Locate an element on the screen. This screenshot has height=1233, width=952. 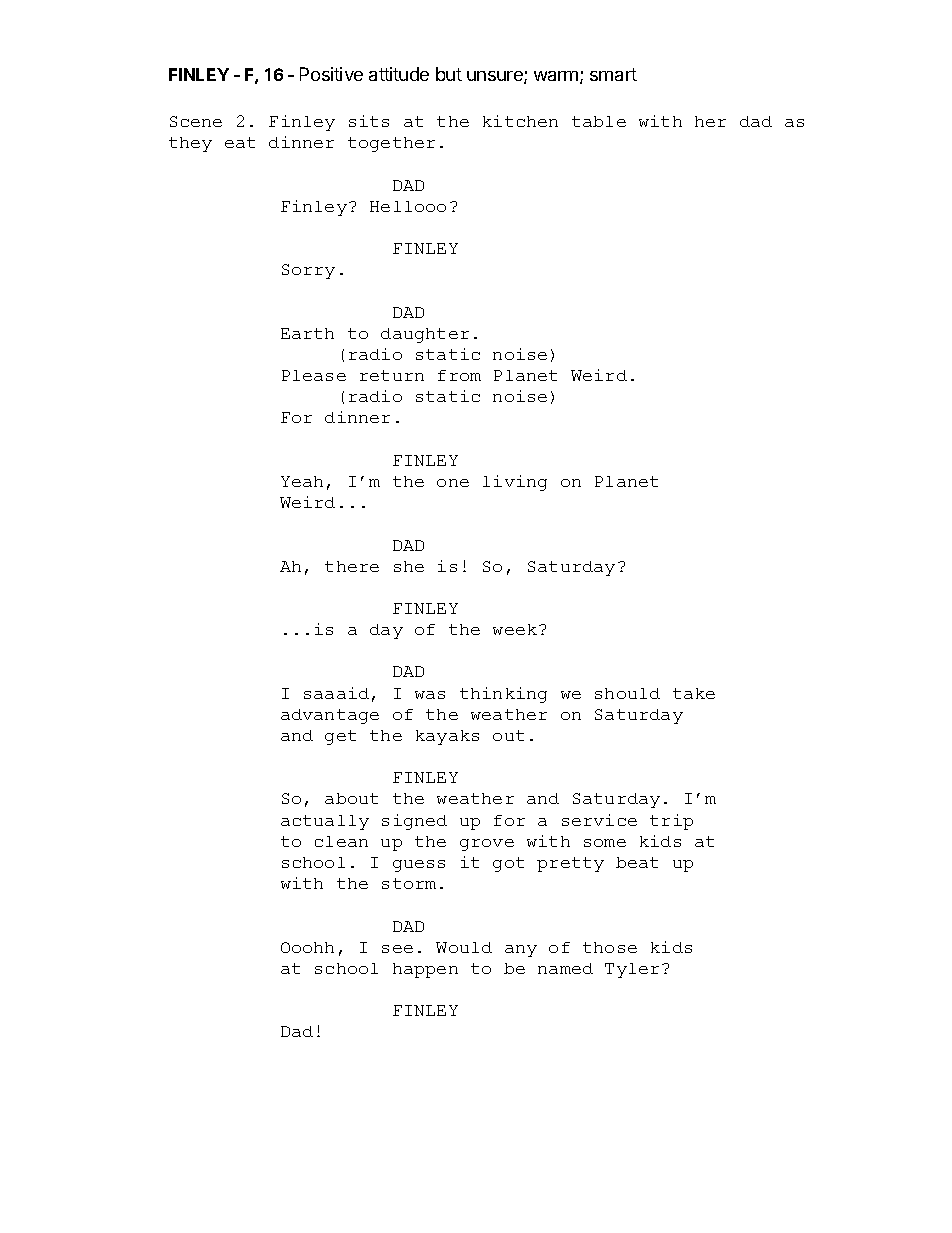
Ooohh is located at coordinates (307, 947).
